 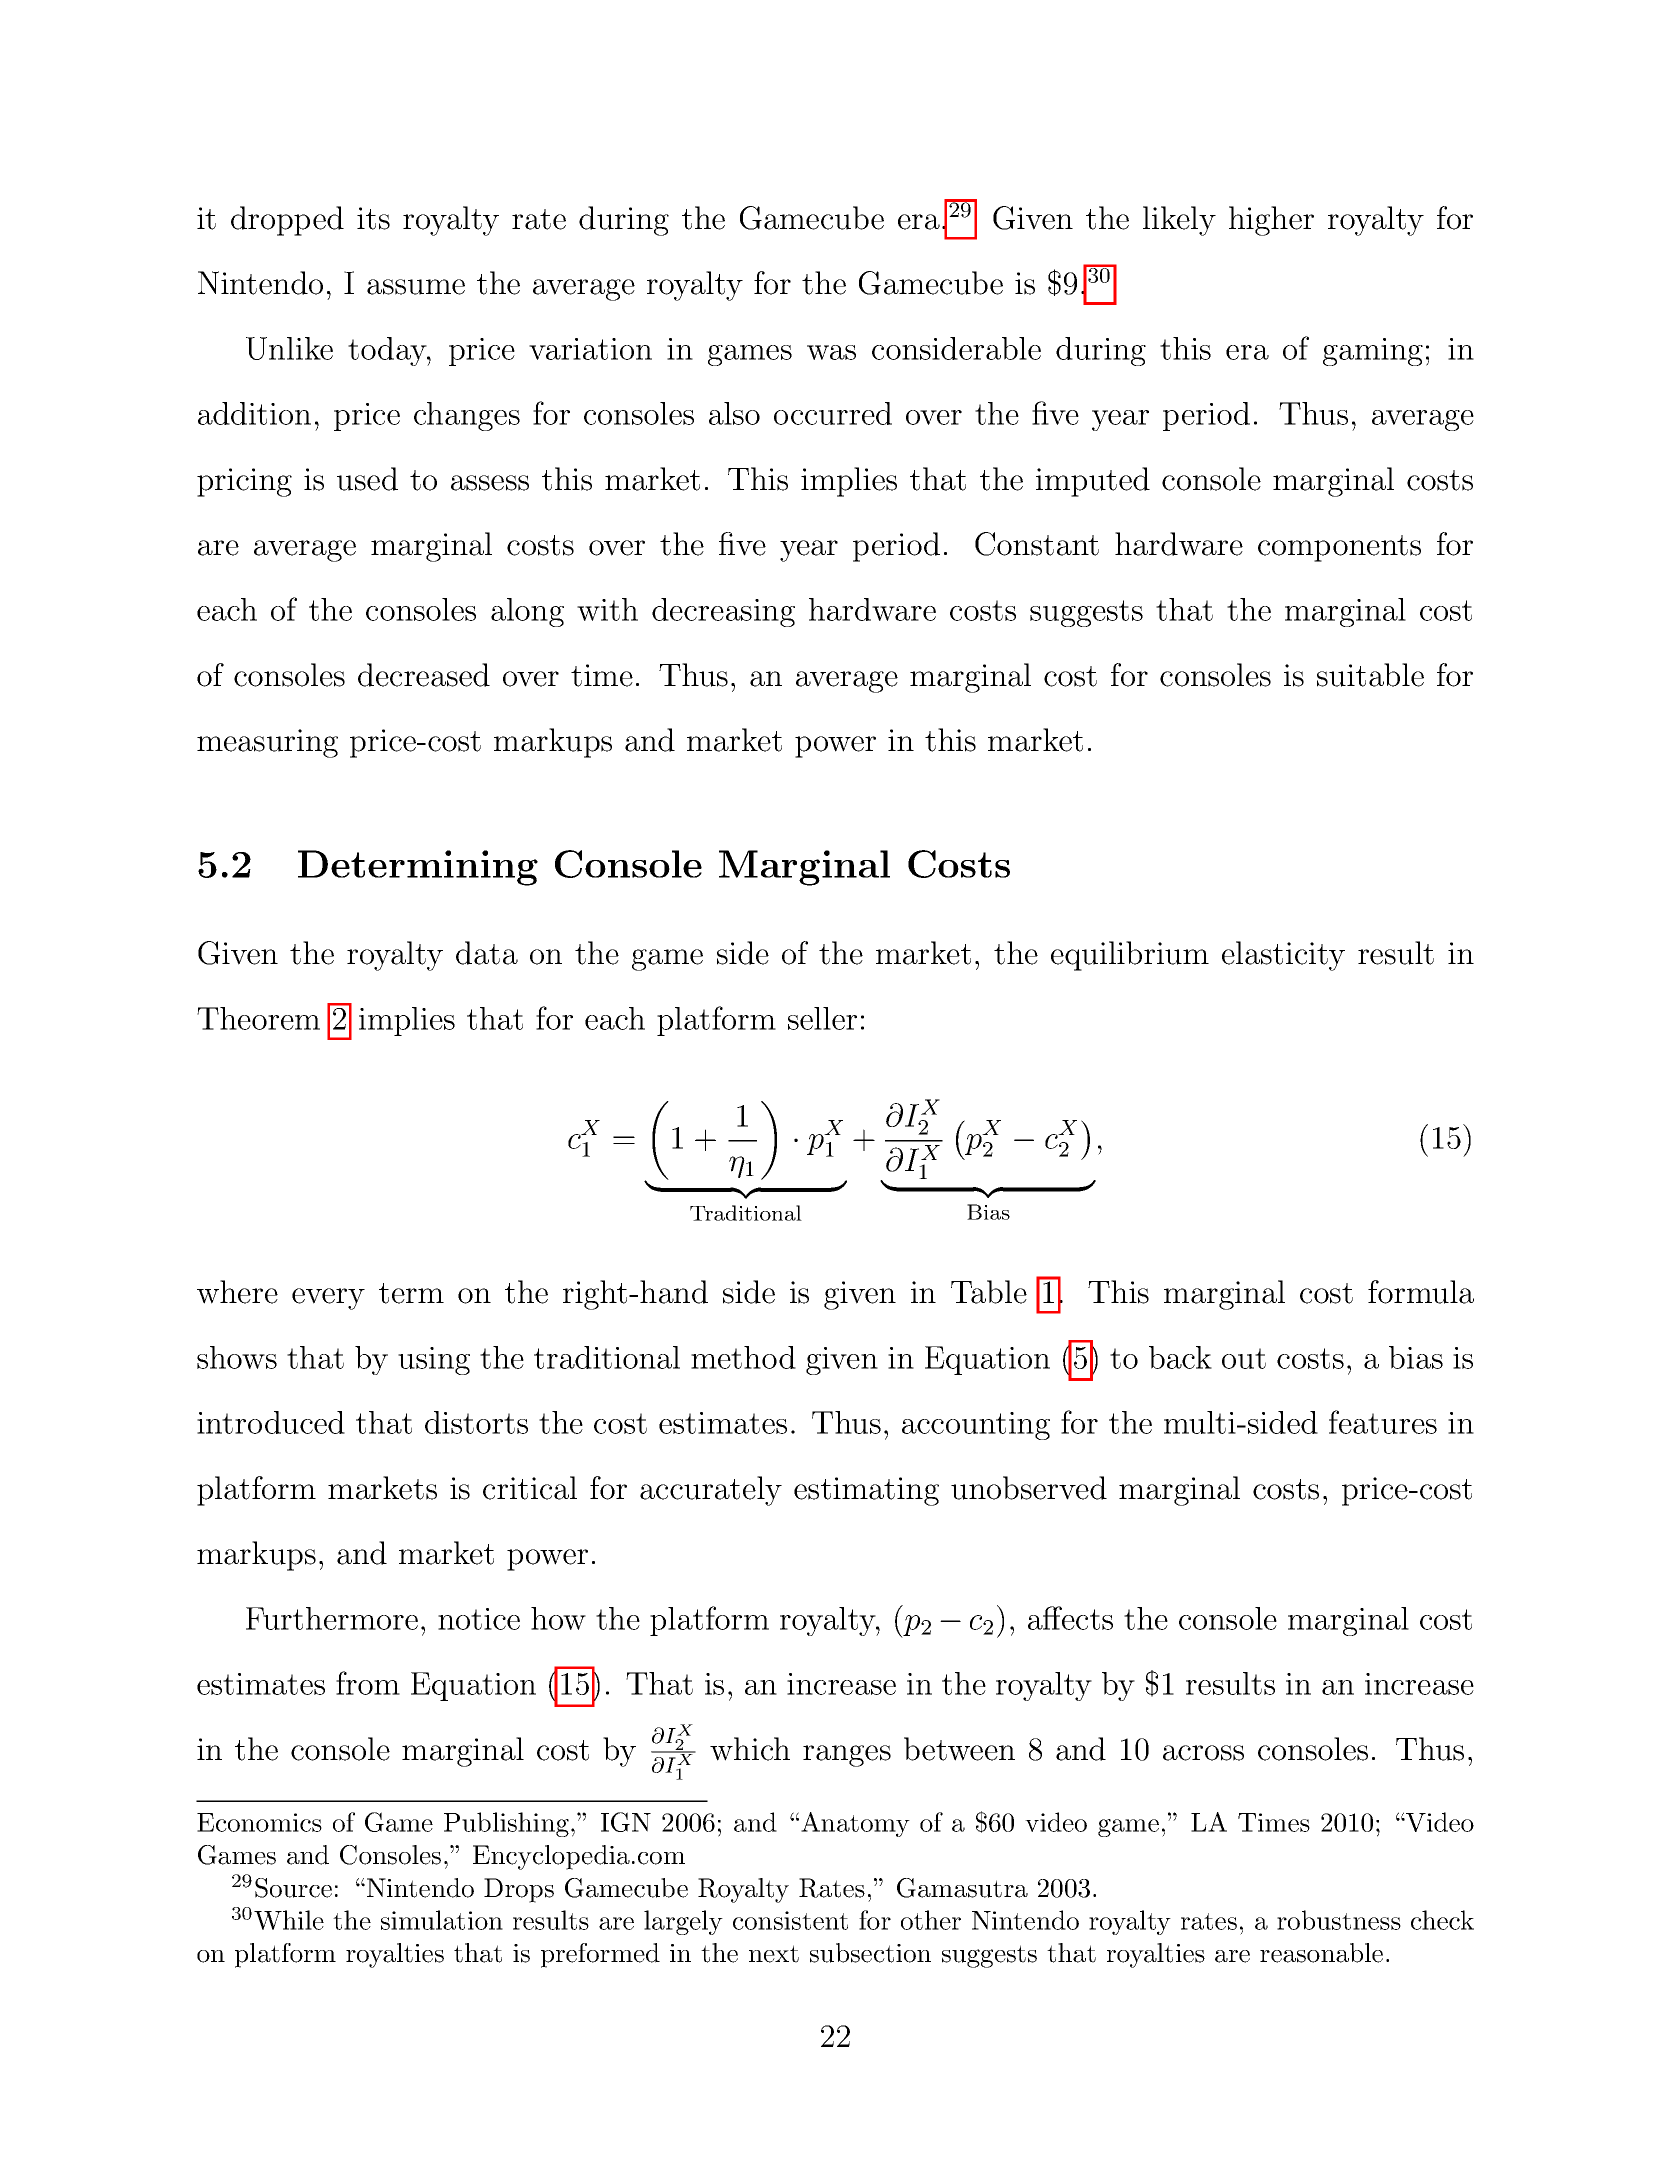 What do you see at coordinates (1271, 221) in the screenshot?
I see `higher` at bounding box center [1271, 221].
